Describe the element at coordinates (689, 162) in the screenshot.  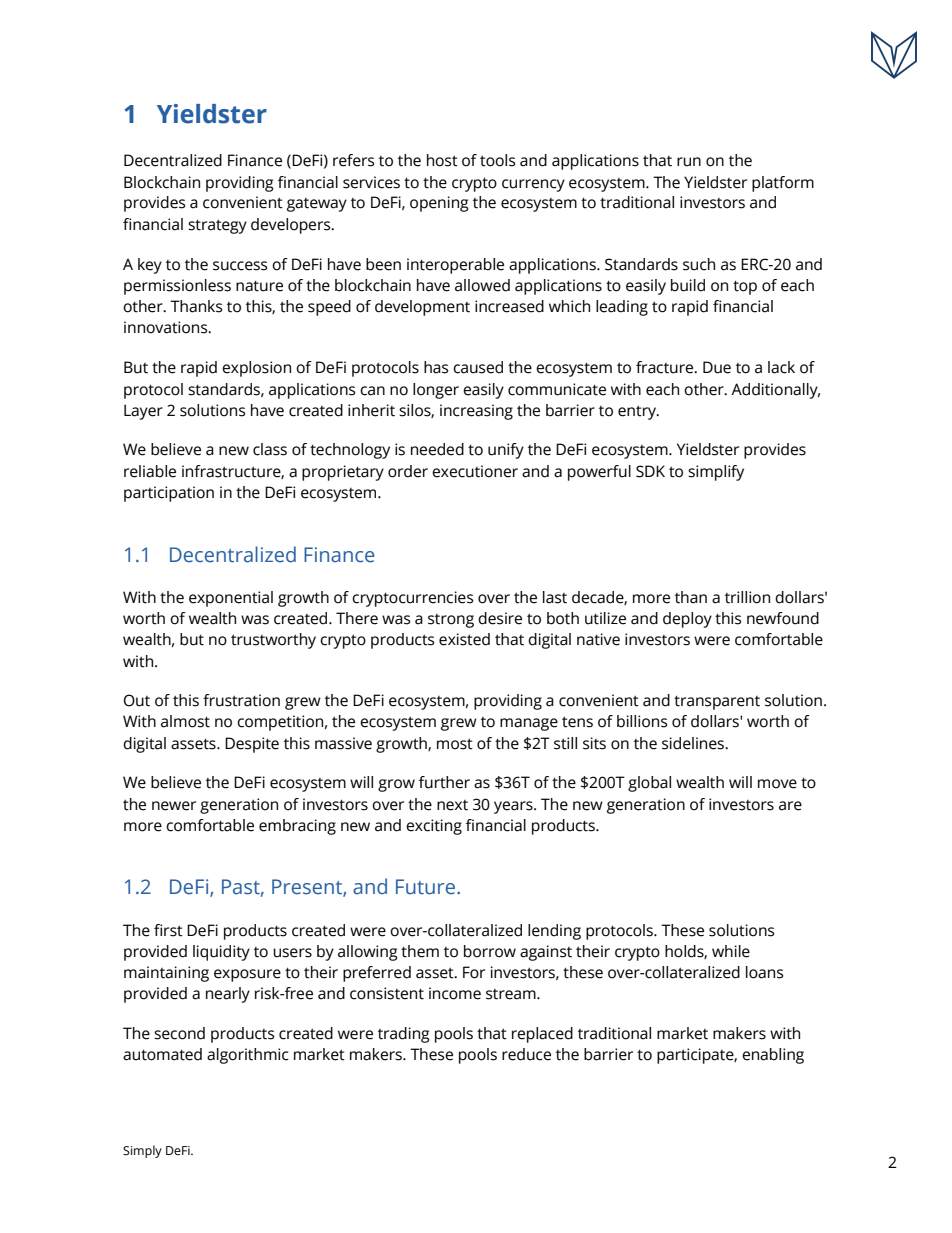
I see `run` at that location.
